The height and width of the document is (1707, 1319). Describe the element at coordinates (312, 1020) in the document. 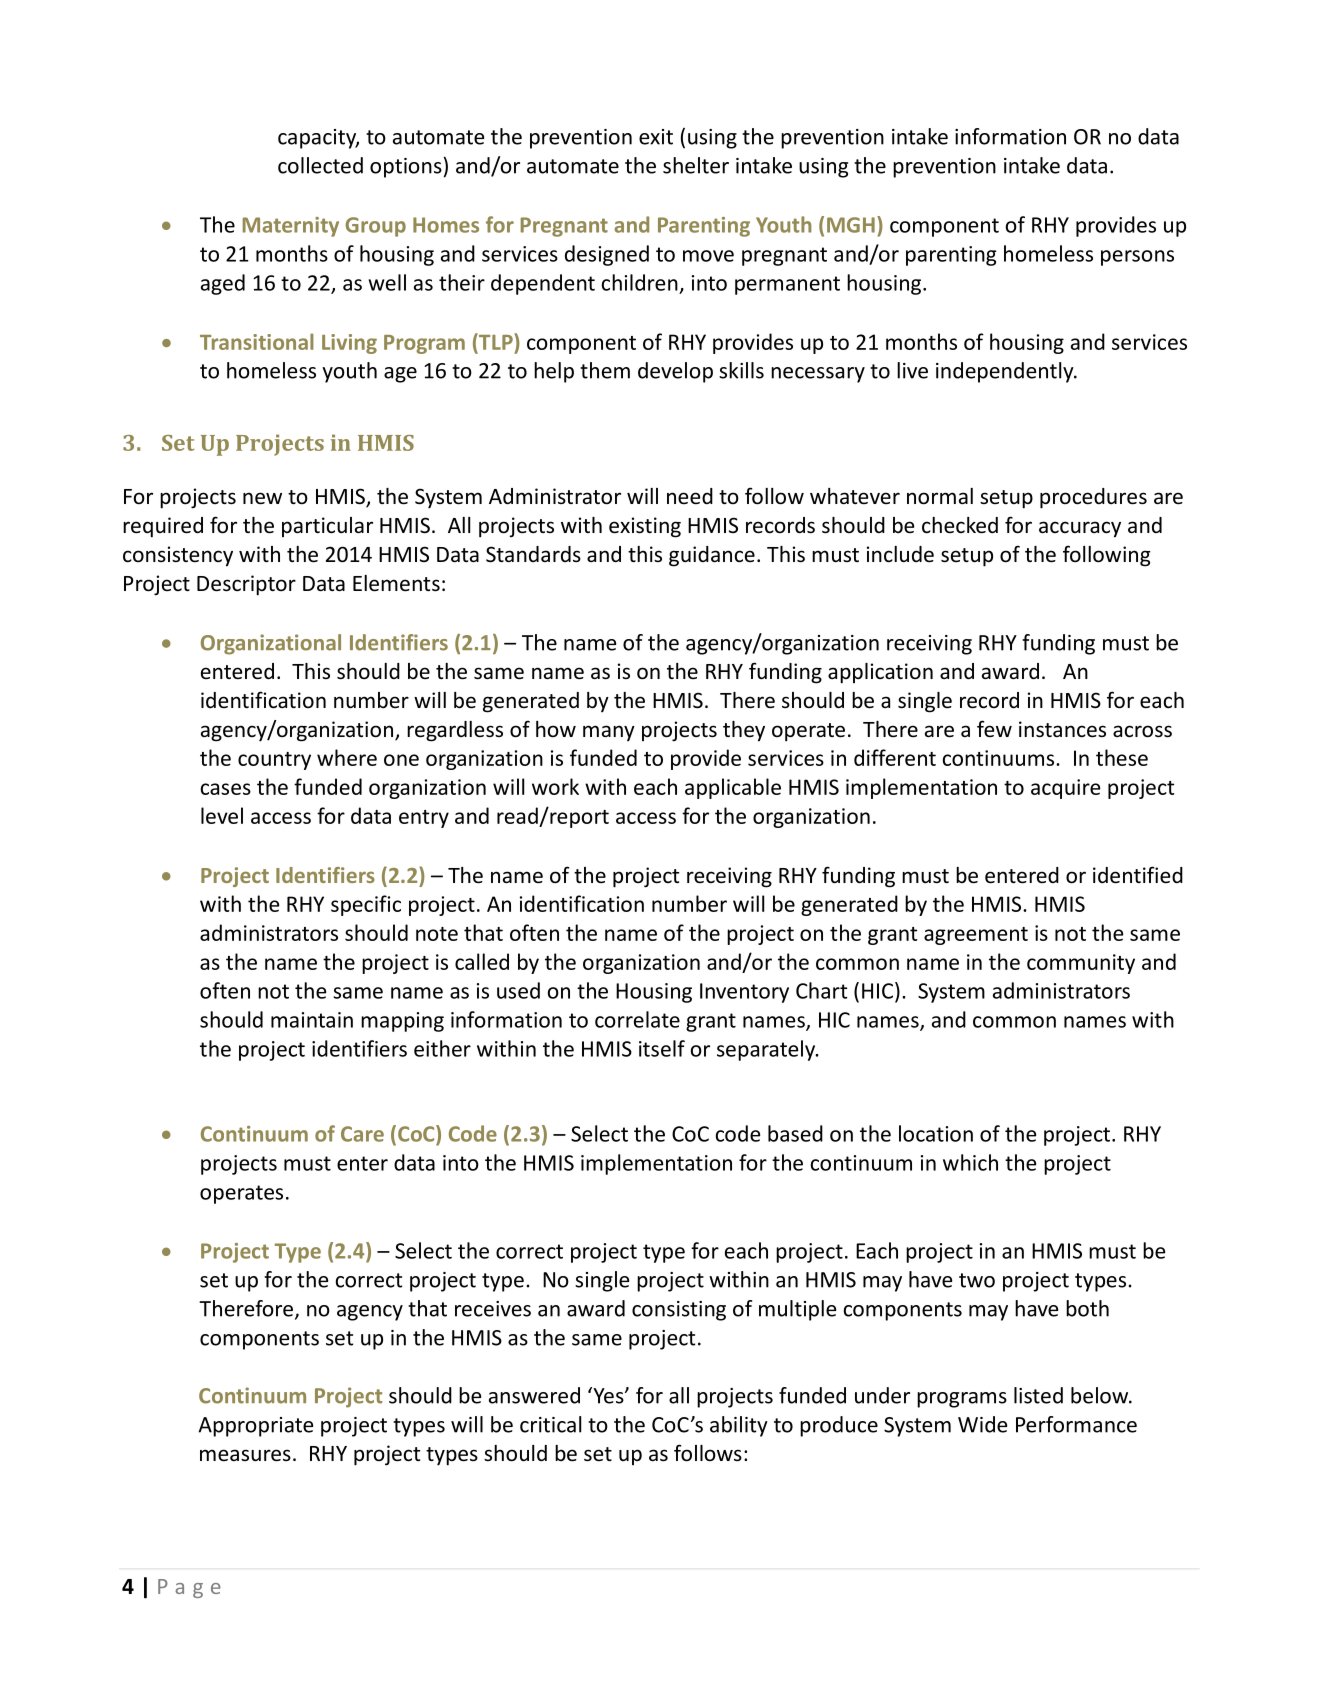

I see `maintain` at that location.
